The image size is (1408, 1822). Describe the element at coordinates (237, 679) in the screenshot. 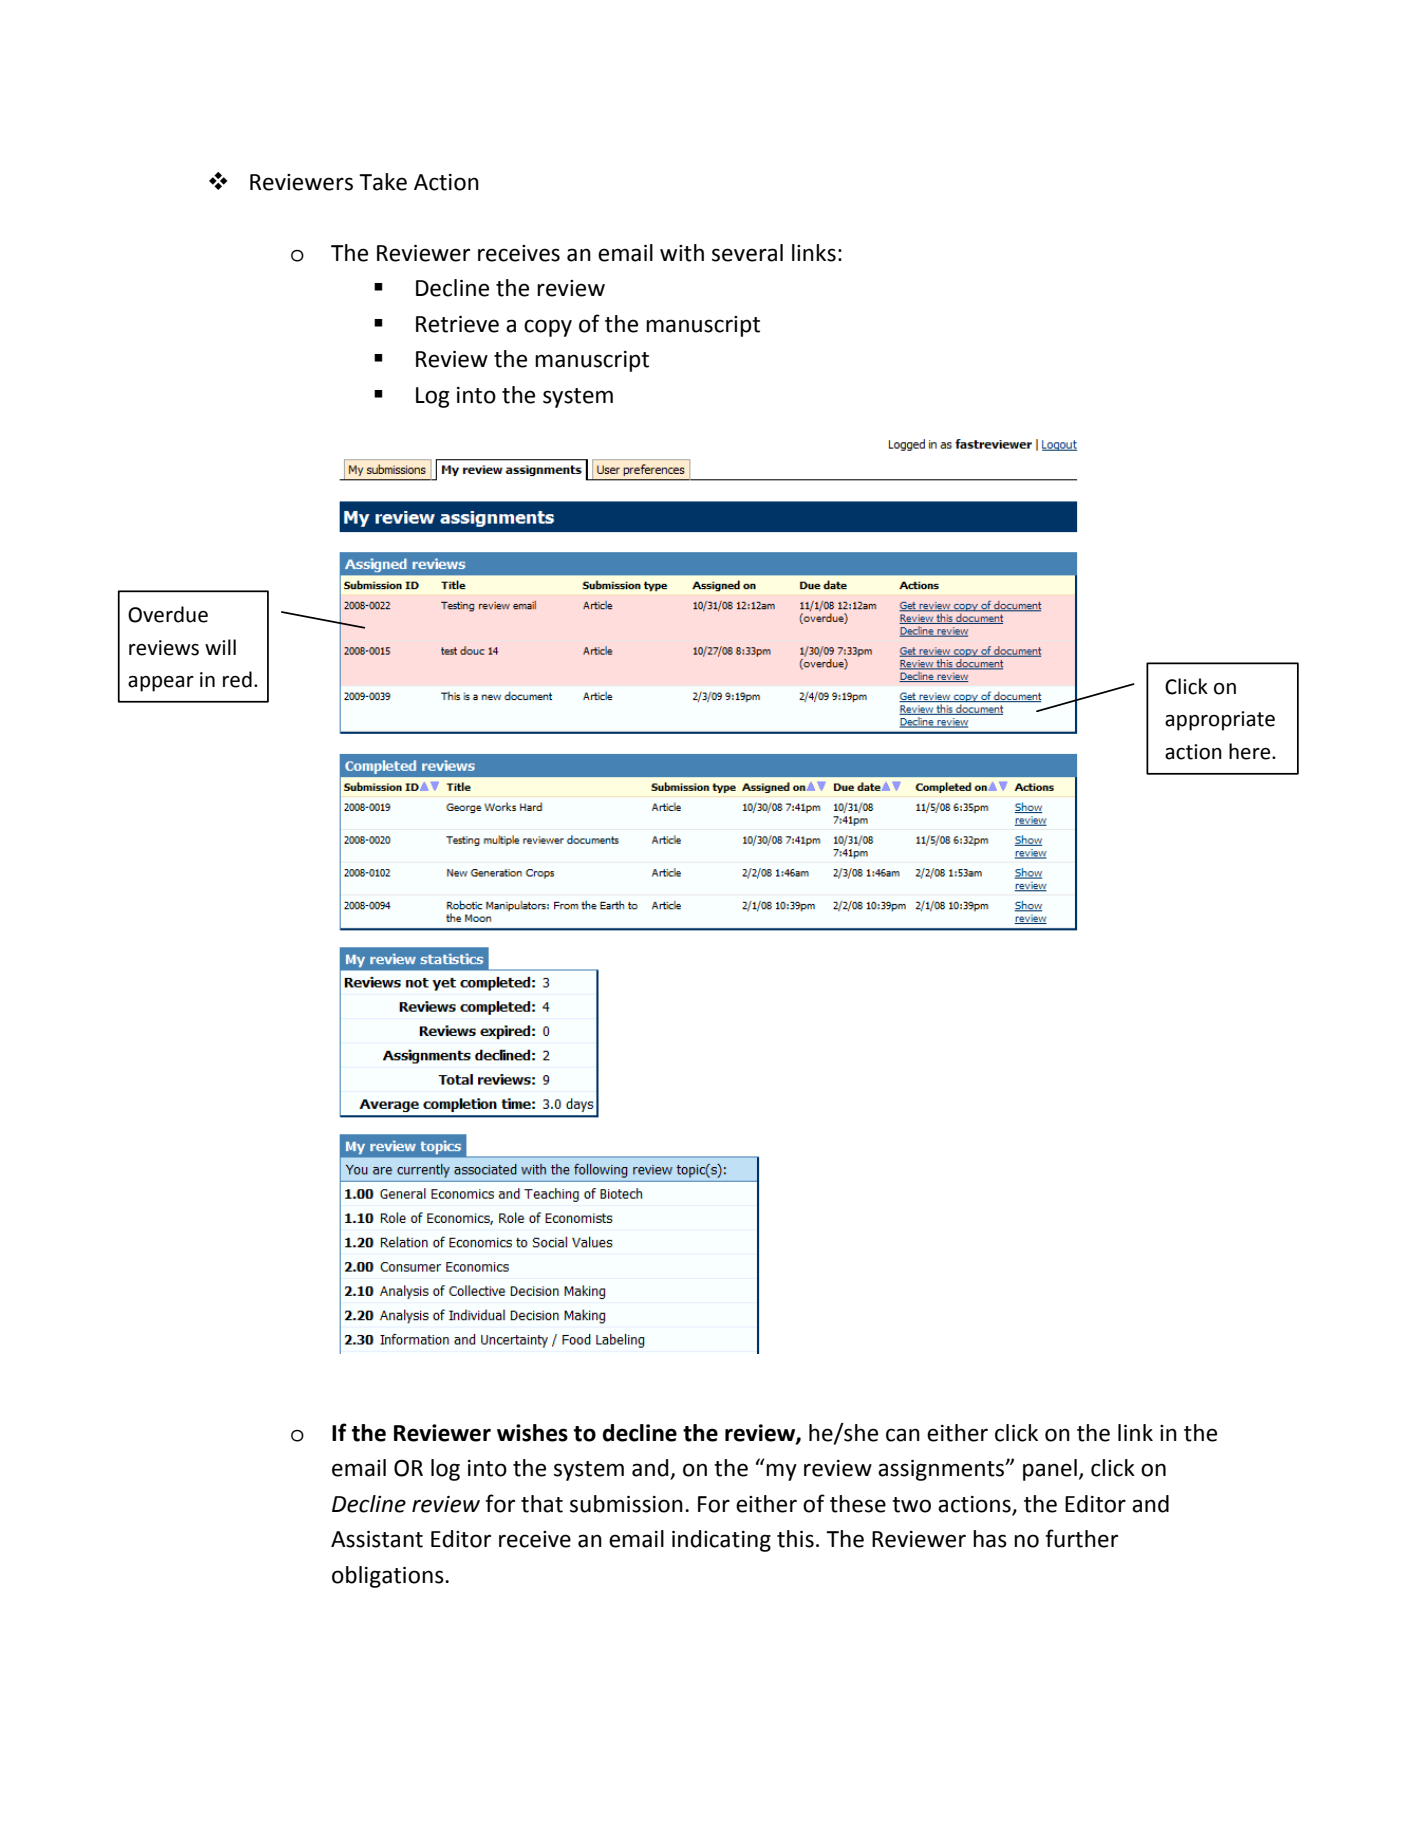

I see `red` at that location.
